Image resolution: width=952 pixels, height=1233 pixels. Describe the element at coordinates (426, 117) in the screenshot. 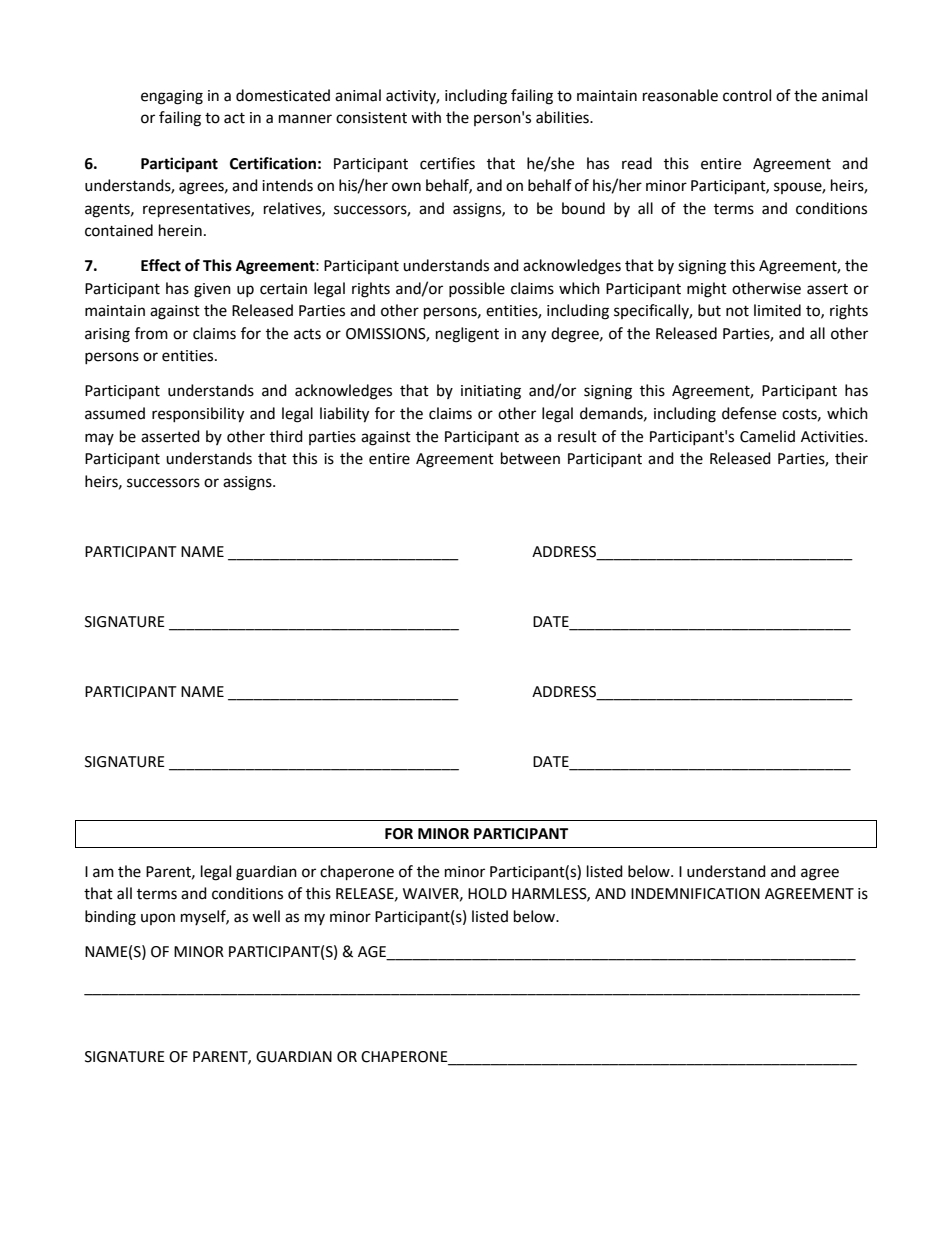

I see `with` at that location.
